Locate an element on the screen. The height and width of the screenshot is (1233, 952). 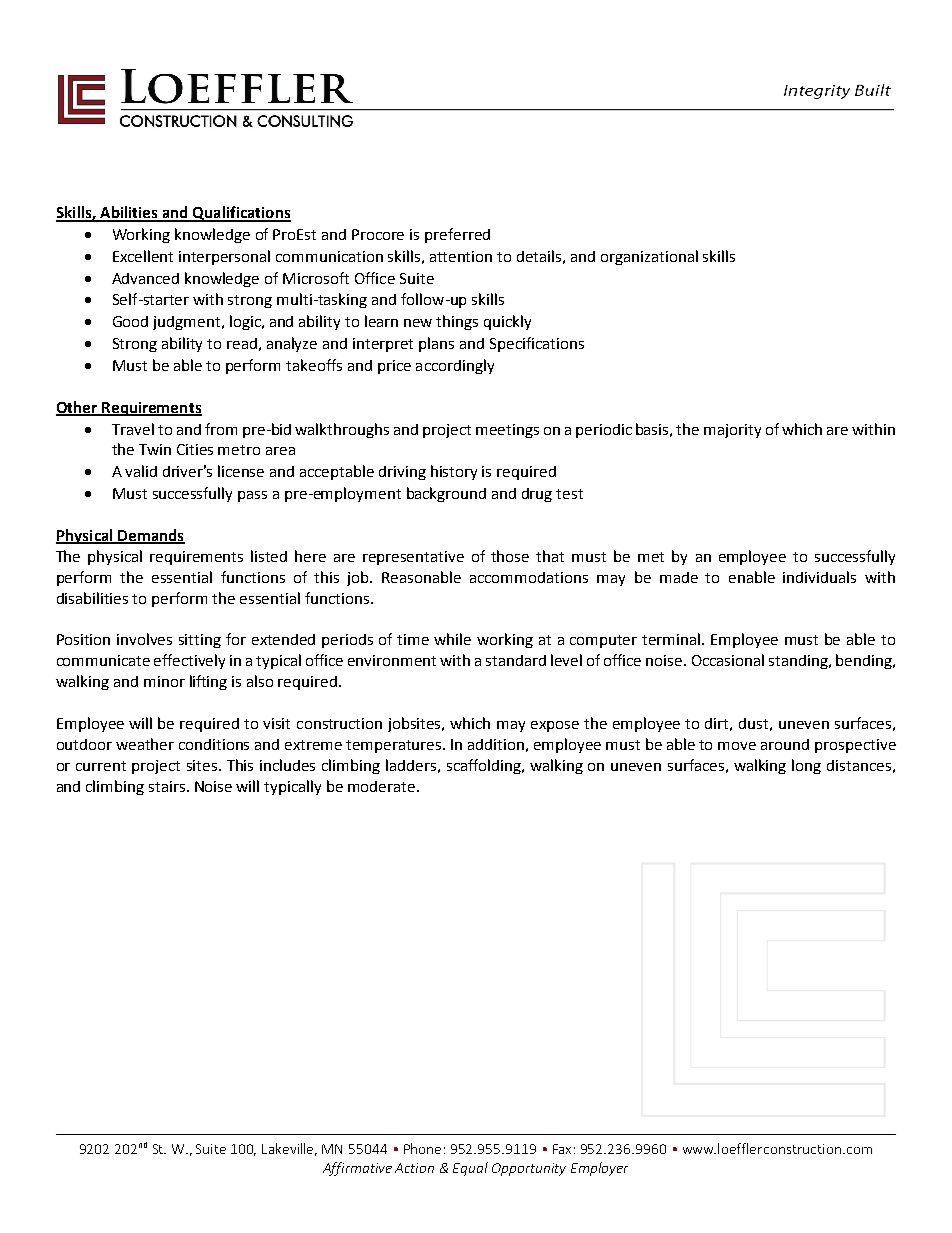
involves is located at coordinates (144, 639).
